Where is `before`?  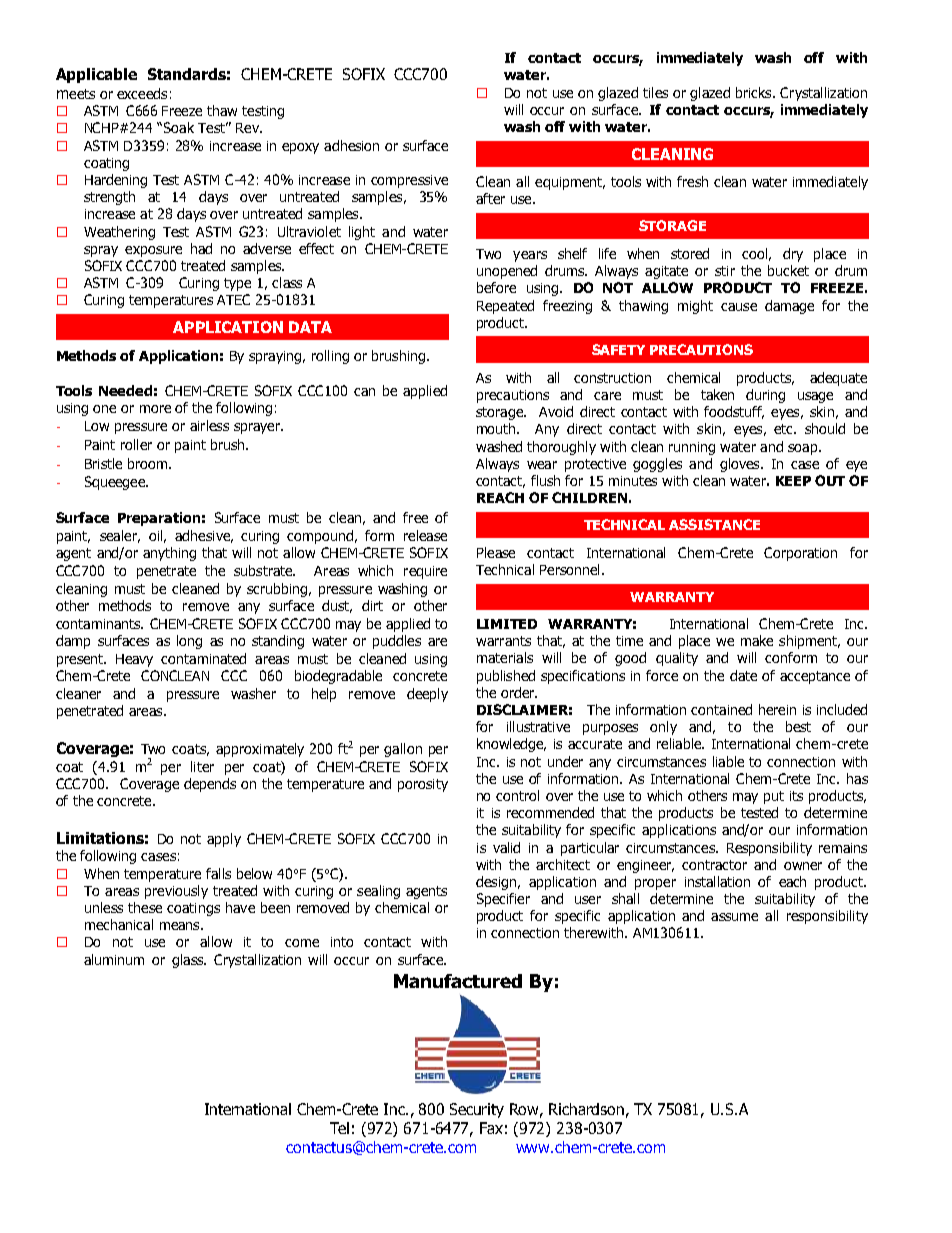
before is located at coordinates (496, 287).
